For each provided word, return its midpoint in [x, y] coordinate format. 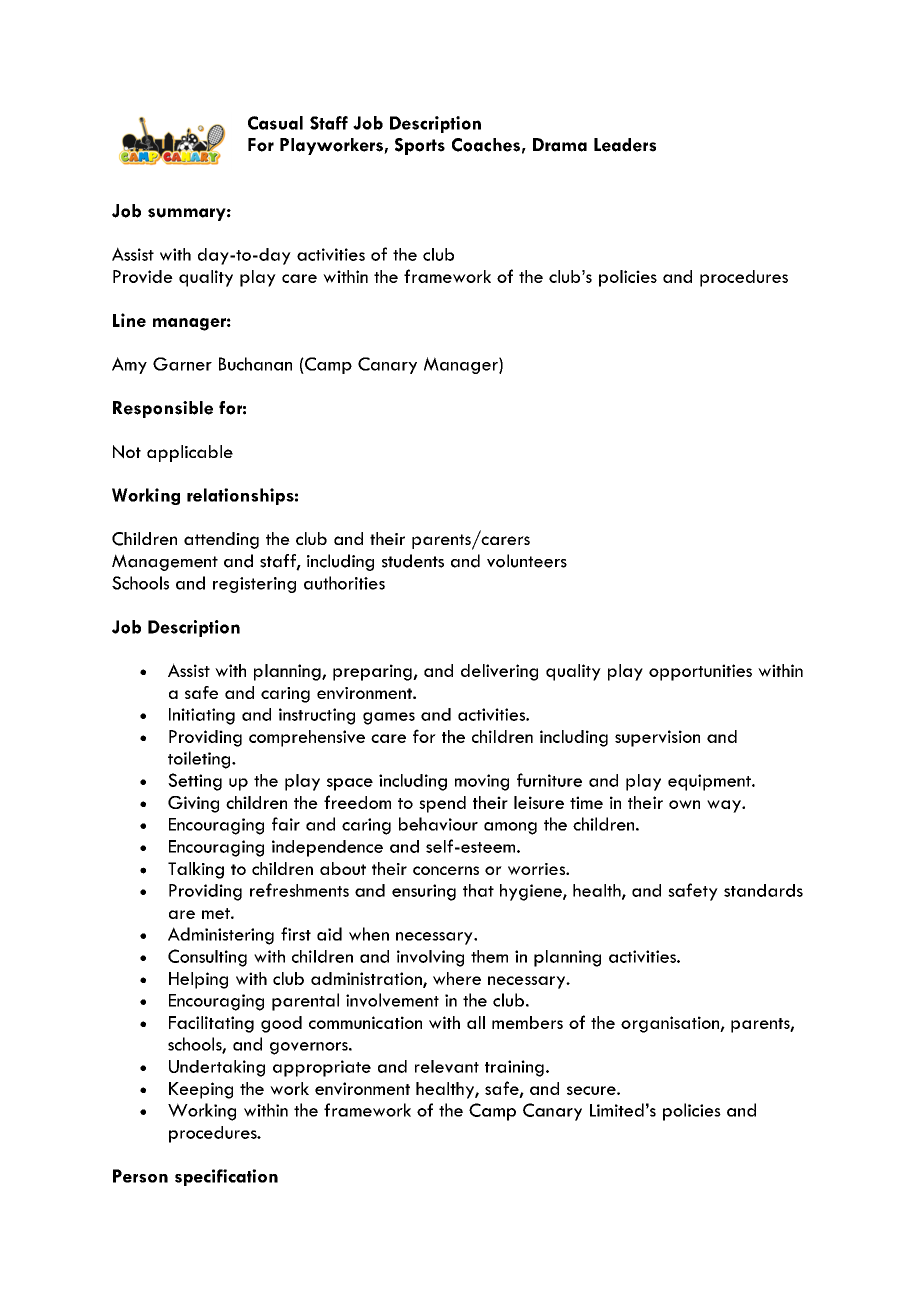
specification [226, 1177]
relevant [447, 1066]
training [514, 1068]
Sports [420, 146]
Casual [275, 123]
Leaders [625, 145]
